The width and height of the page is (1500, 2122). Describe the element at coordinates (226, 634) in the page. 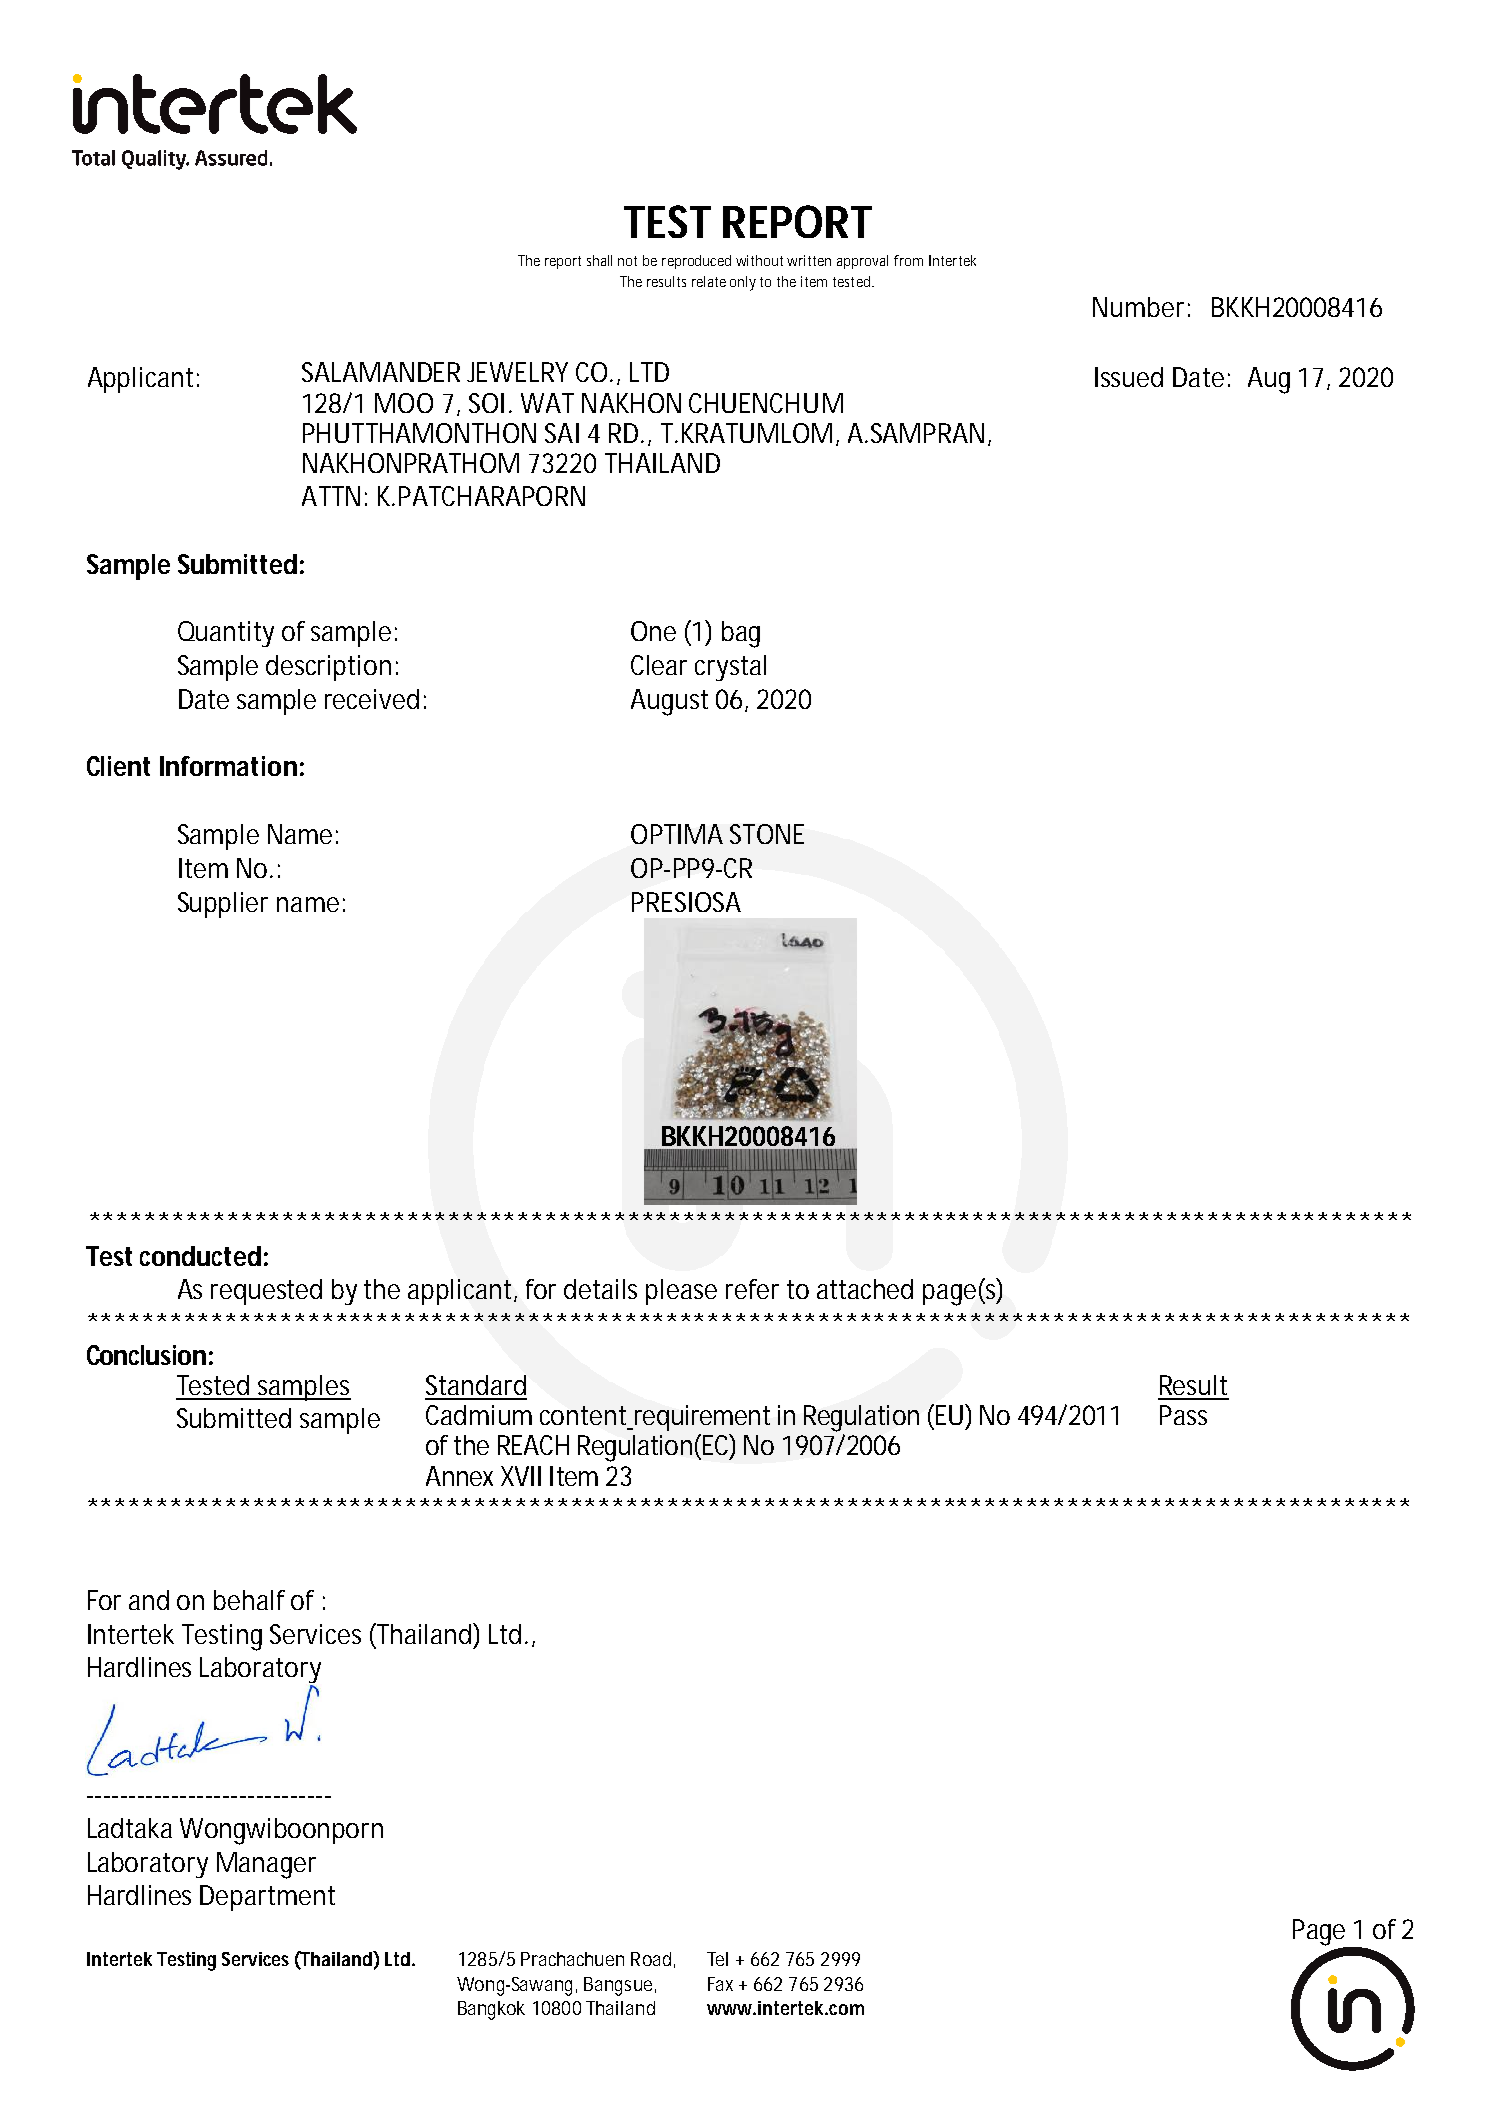

I see `Quantity` at that location.
